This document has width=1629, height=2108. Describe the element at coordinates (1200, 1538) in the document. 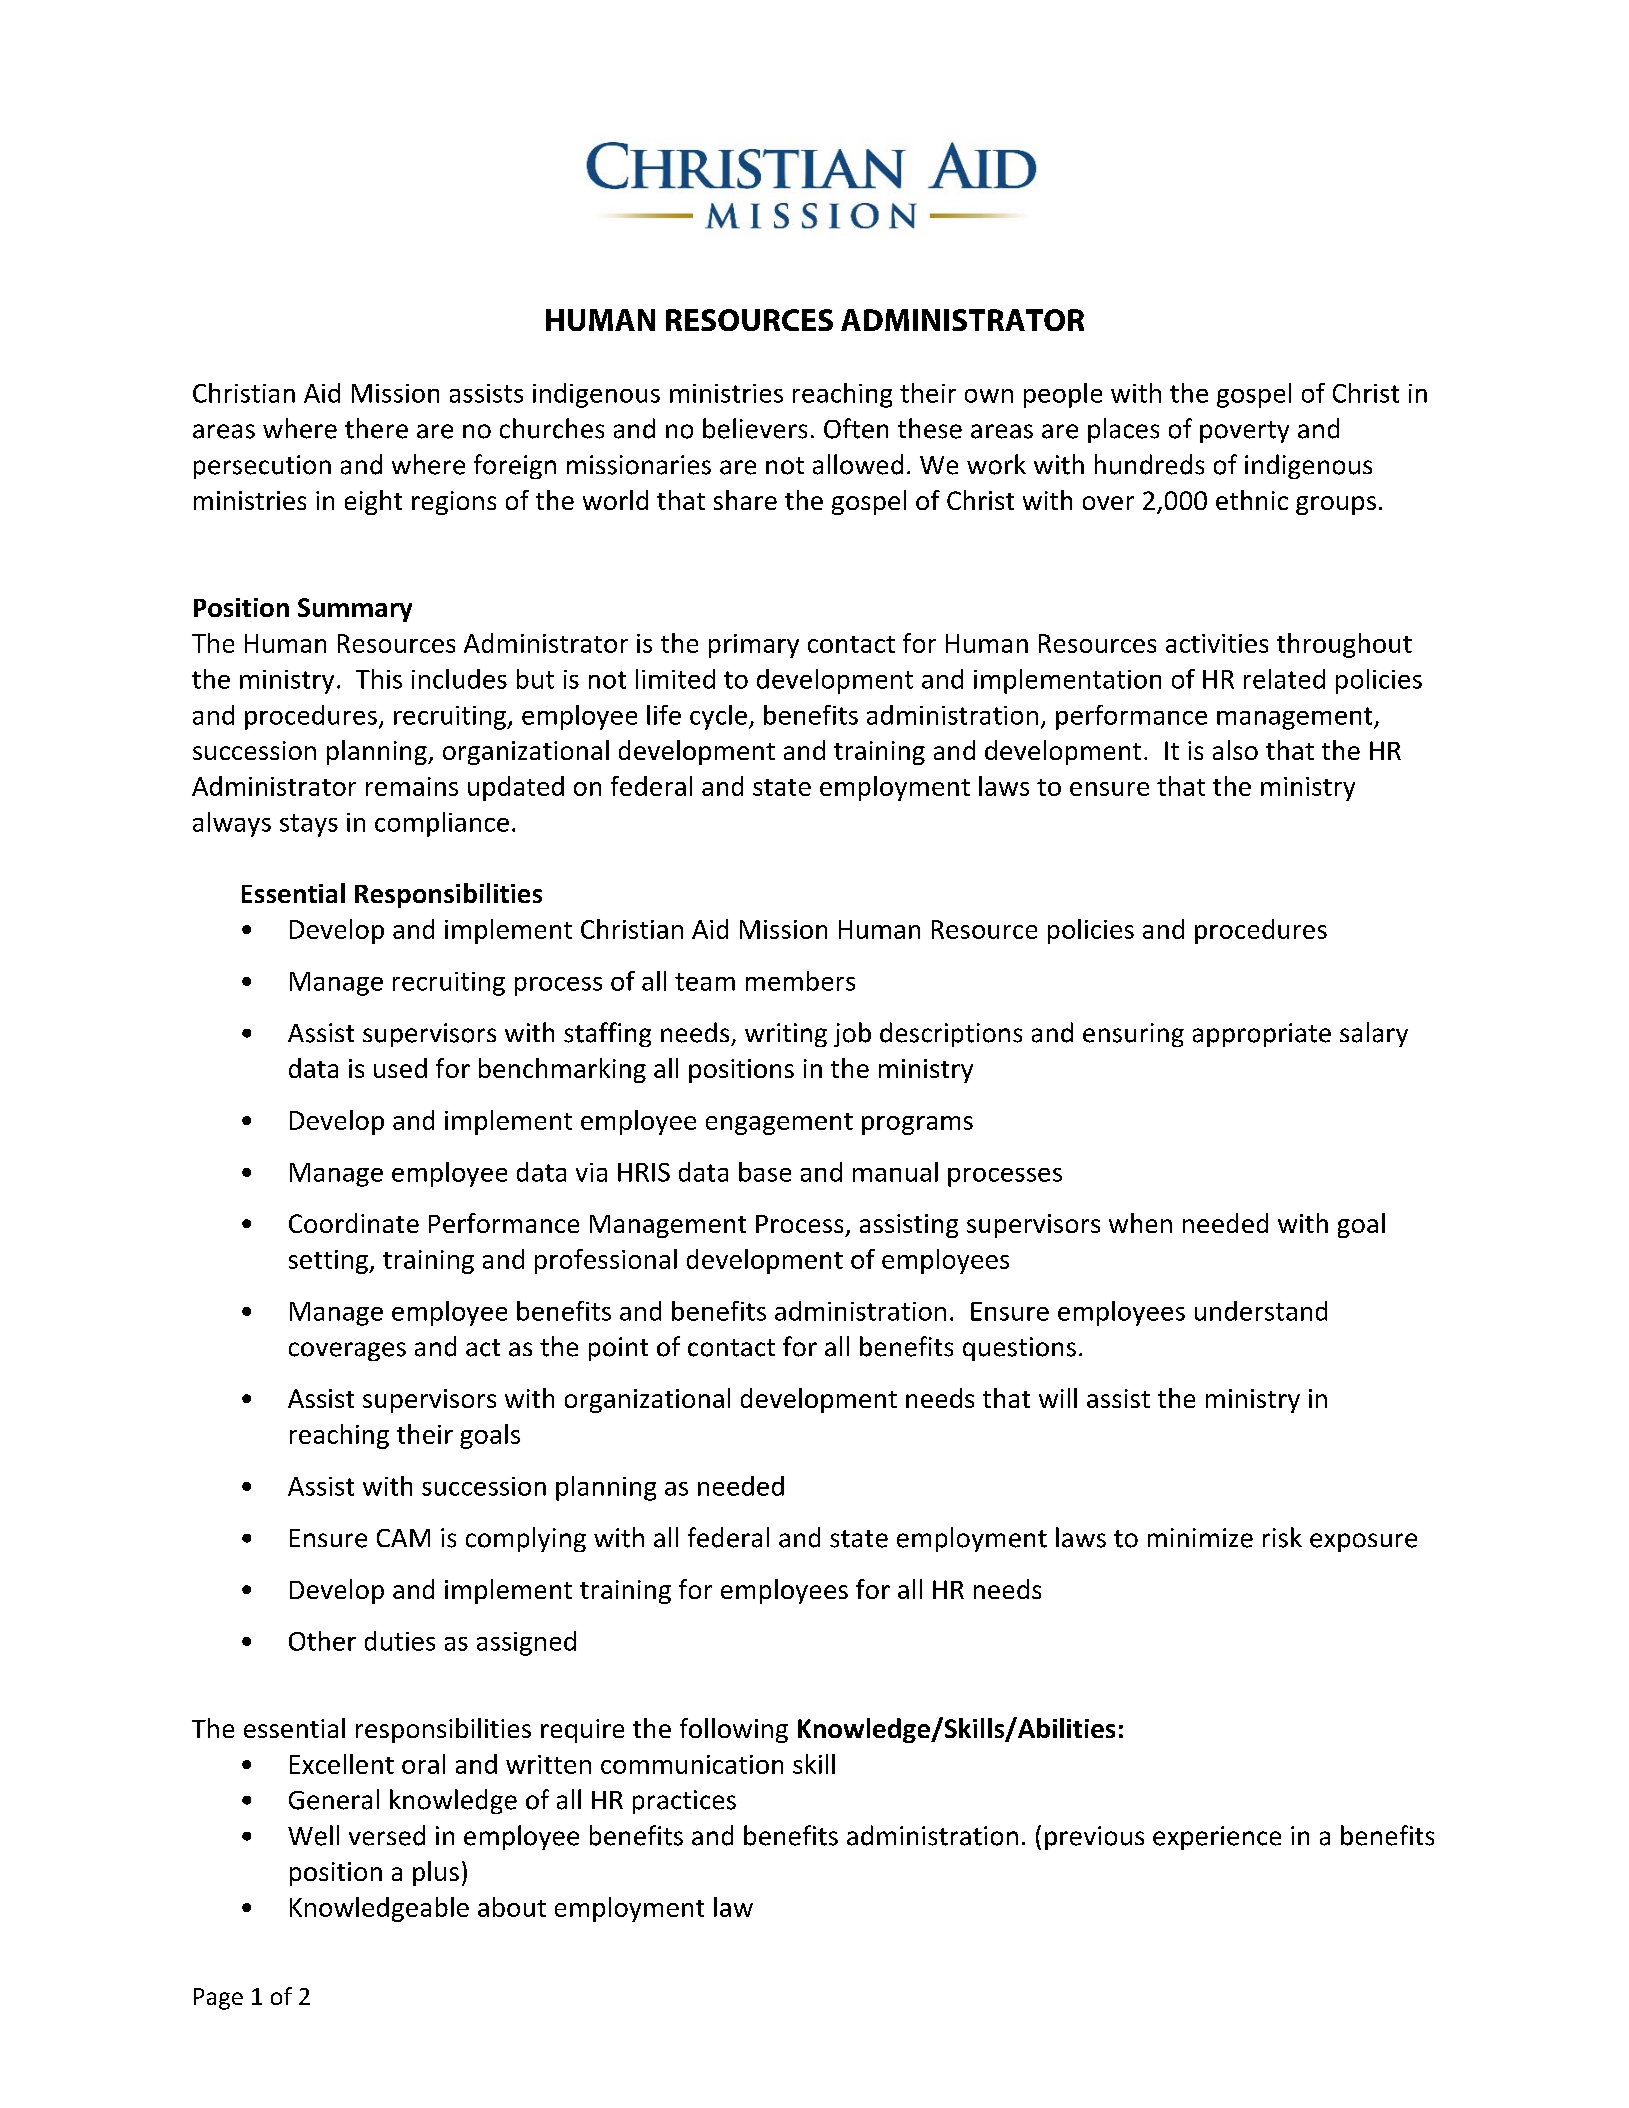

I see `minimize` at that location.
